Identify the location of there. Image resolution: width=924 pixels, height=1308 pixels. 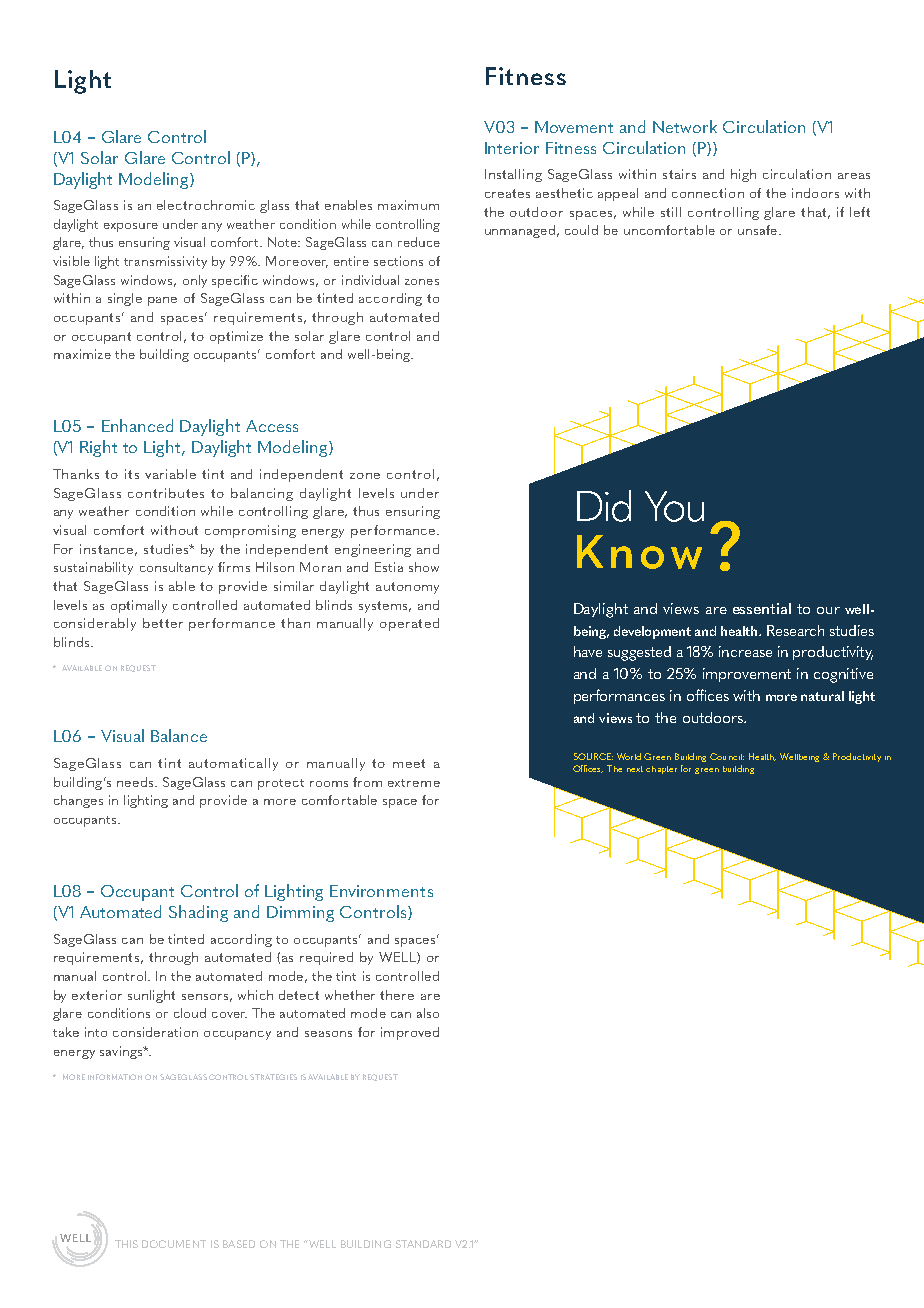
(397, 995).
